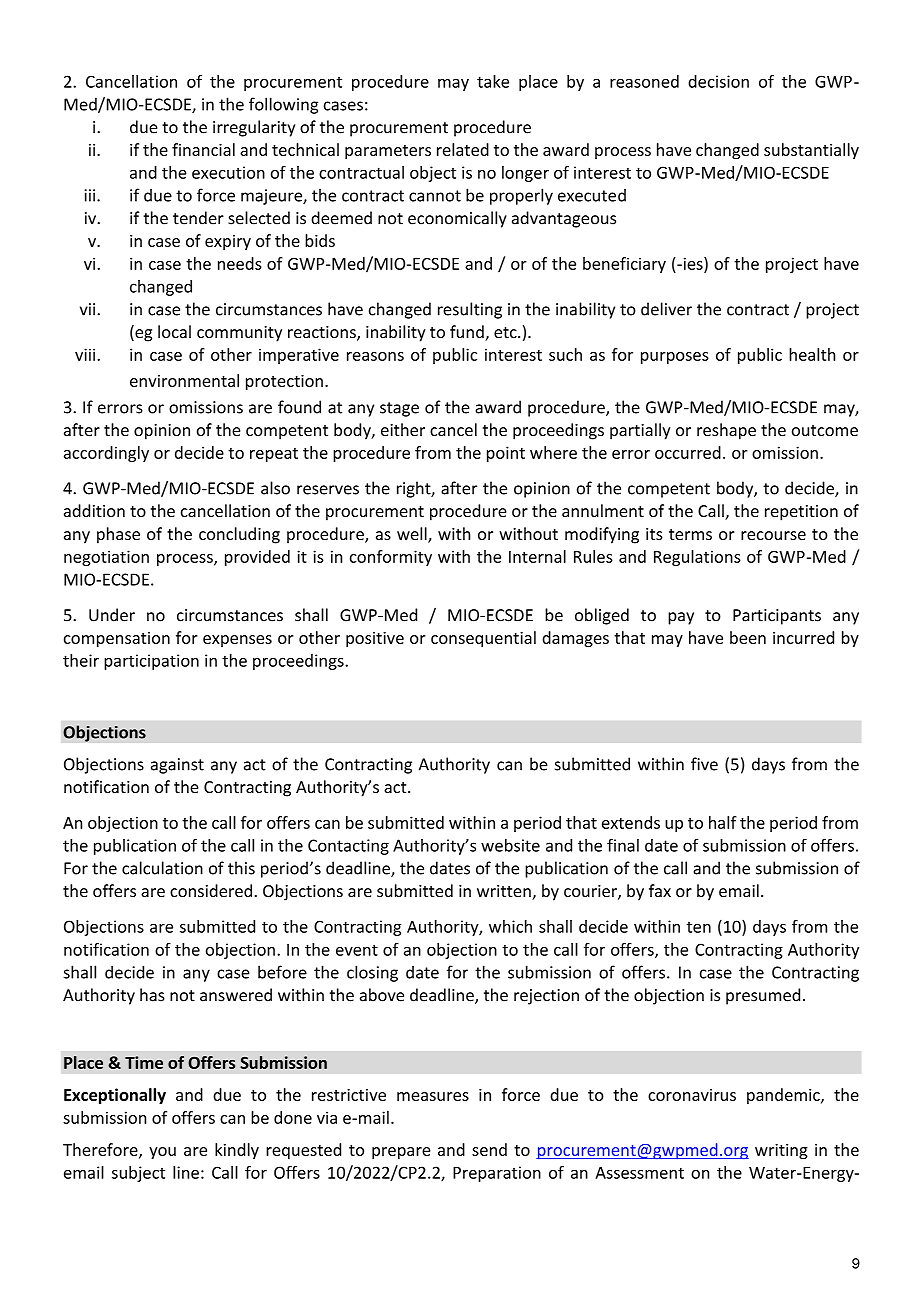 The image size is (924, 1308). I want to click on you, so click(162, 1153).
